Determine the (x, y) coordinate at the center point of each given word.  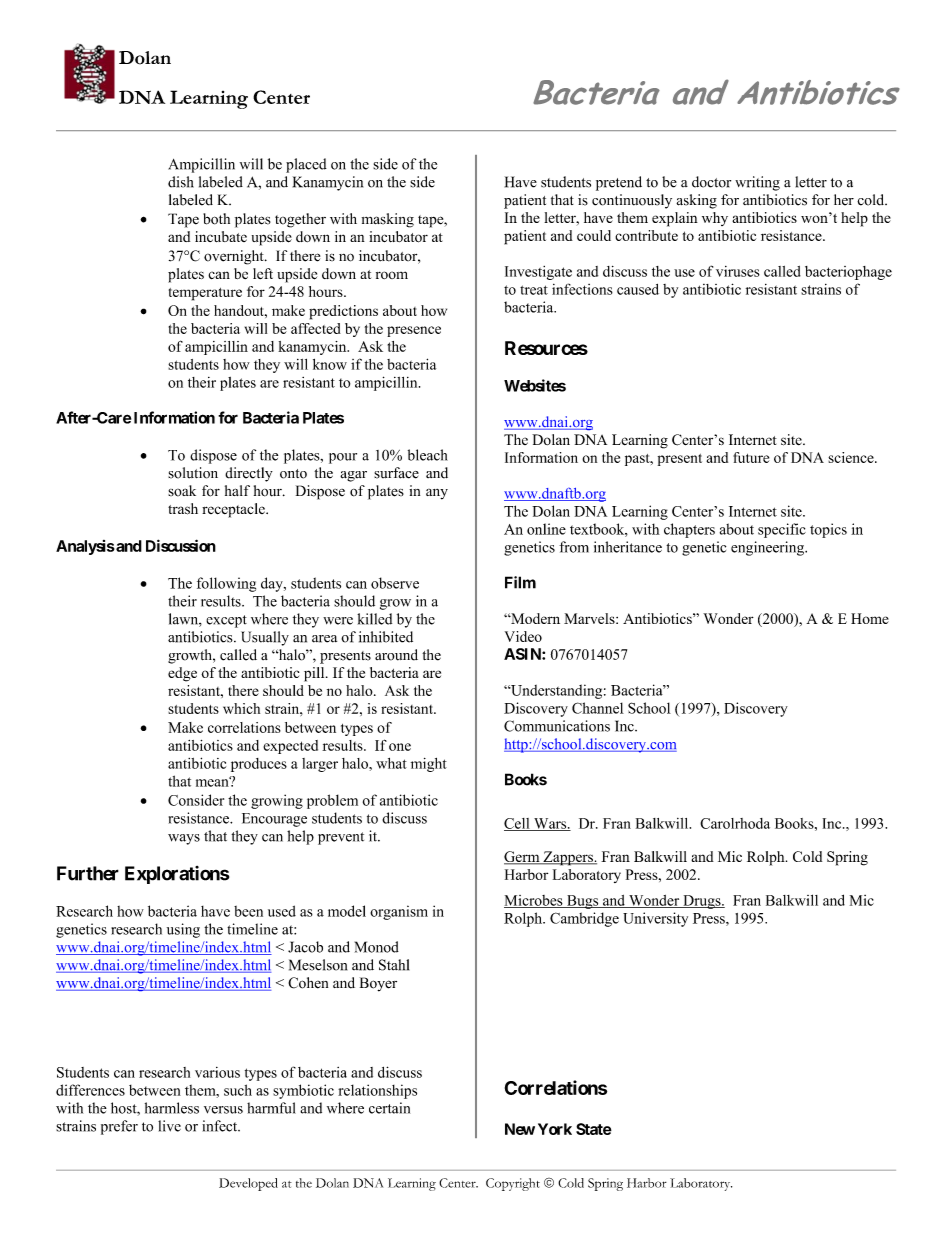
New (520, 1129)
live (169, 1126)
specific (782, 530)
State (594, 1129)
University (655, 919)
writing (757, 183)
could (594, 235)
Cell (518, 824)
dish (181, 182)
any (437, 494)
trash (183, 509)
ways (184, 839)
